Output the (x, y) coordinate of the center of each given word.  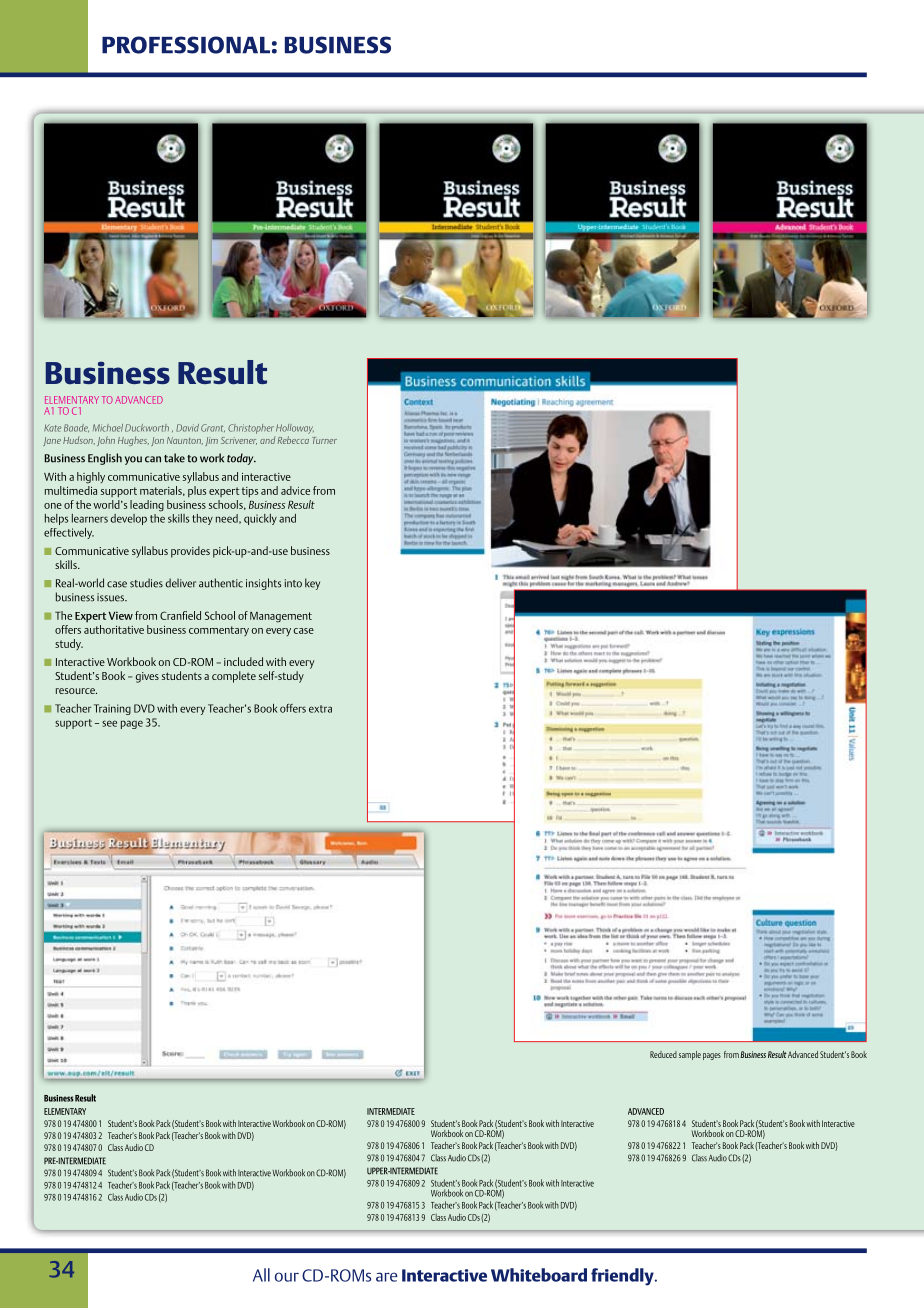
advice (295, 490)
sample (690, 1055)
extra (320, 709)
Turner (324, 440)
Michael (108, 428)
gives (147, 677)
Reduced (663, 1054)
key (312, 584)
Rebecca (293, 440)
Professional (186, 45)
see (109, 723)
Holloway (295, 429)
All (261, 1275)
